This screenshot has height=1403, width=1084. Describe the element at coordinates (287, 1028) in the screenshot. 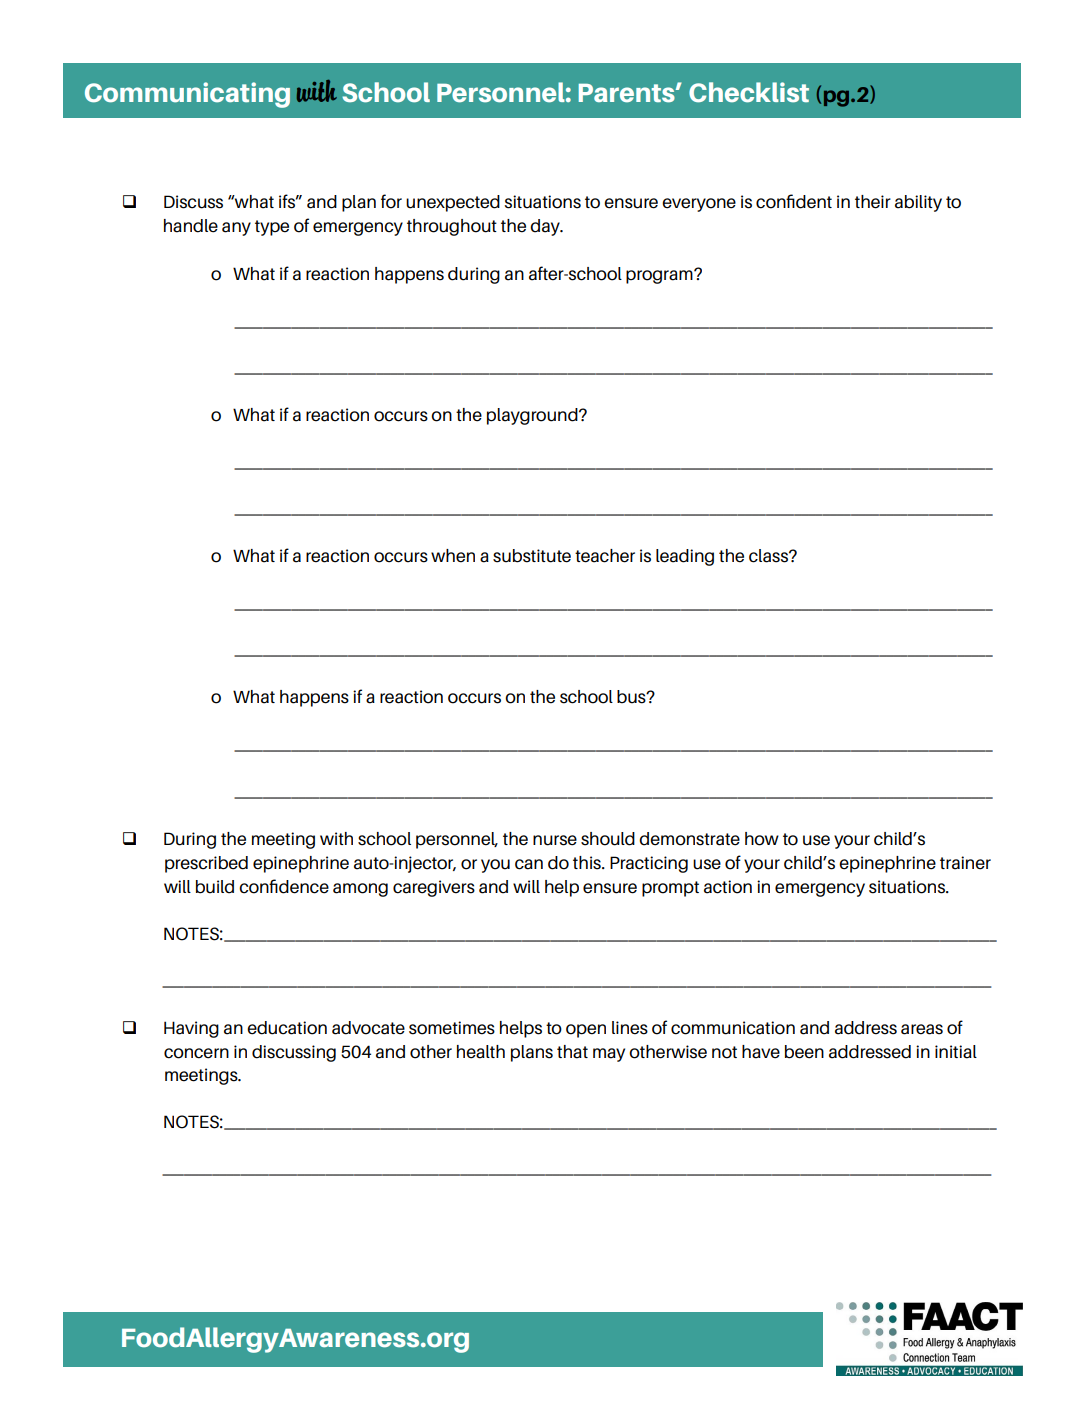

I see `education` at that location.
